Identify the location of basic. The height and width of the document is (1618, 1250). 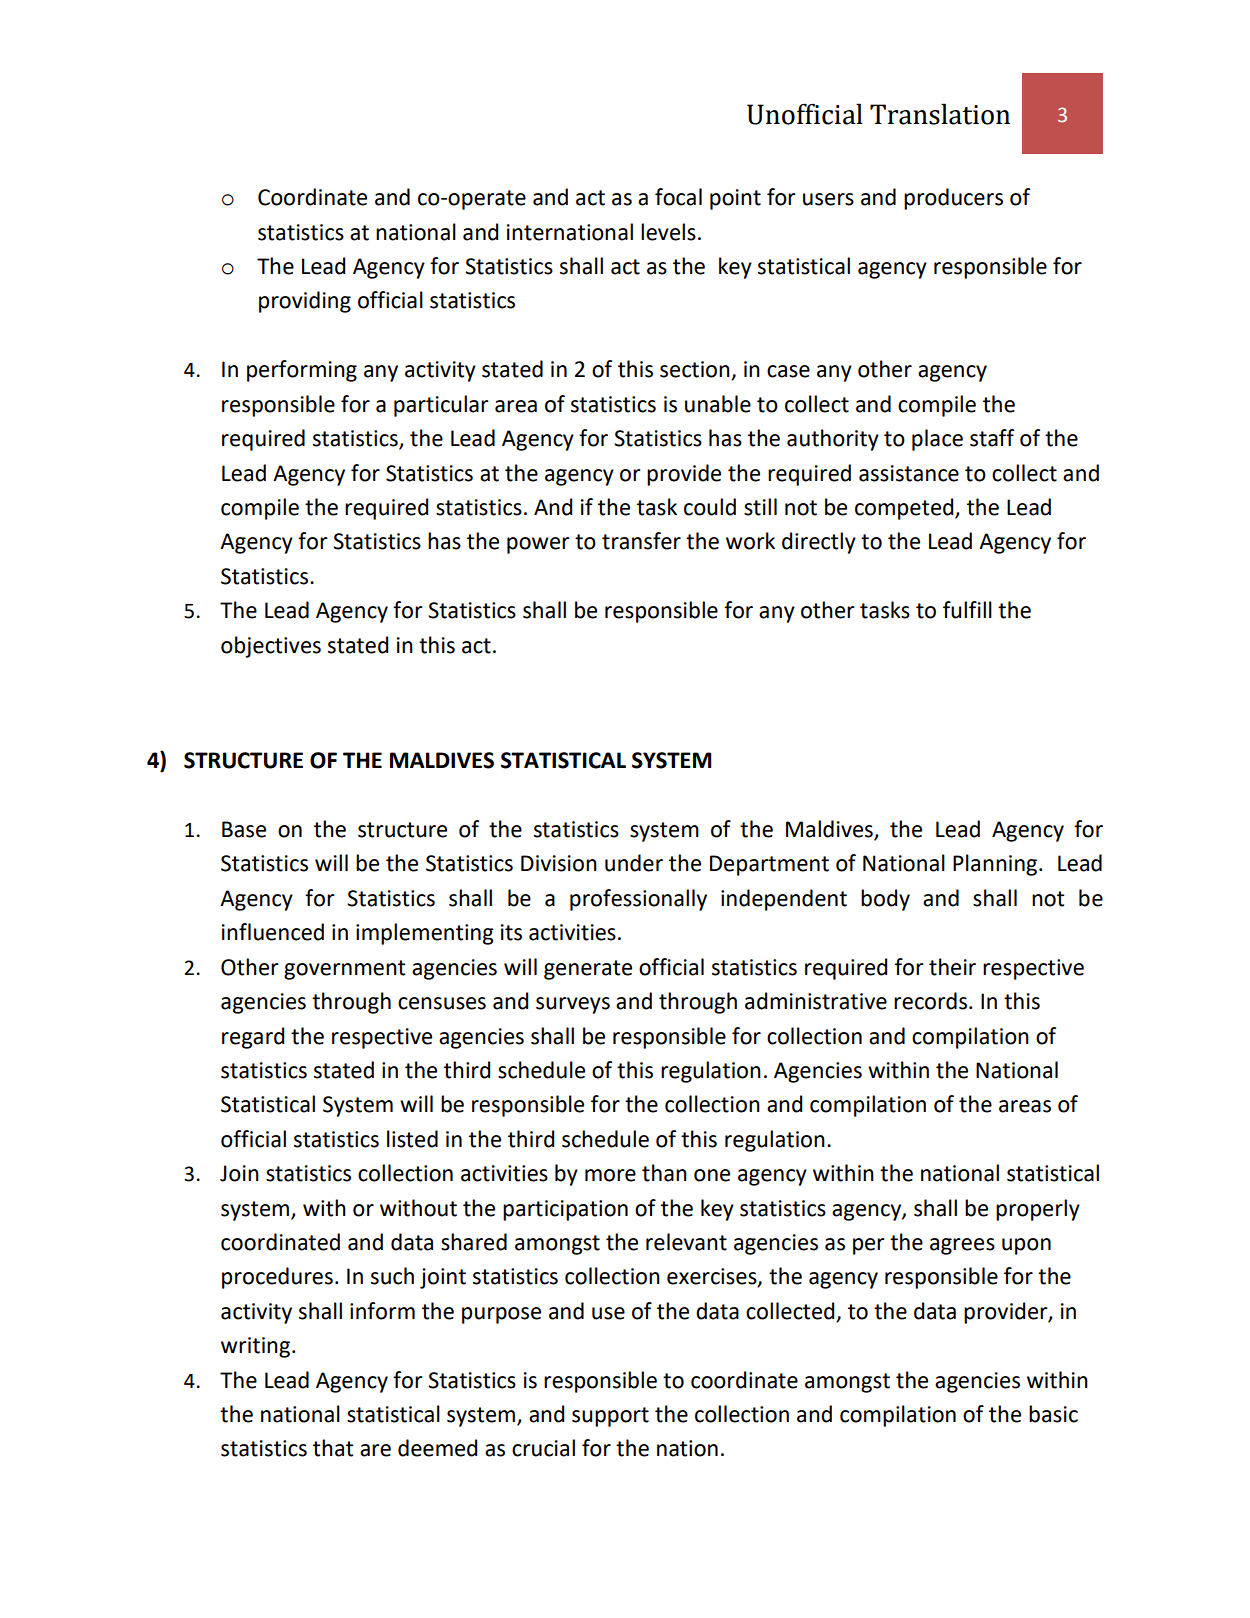
(1053, 1414).
